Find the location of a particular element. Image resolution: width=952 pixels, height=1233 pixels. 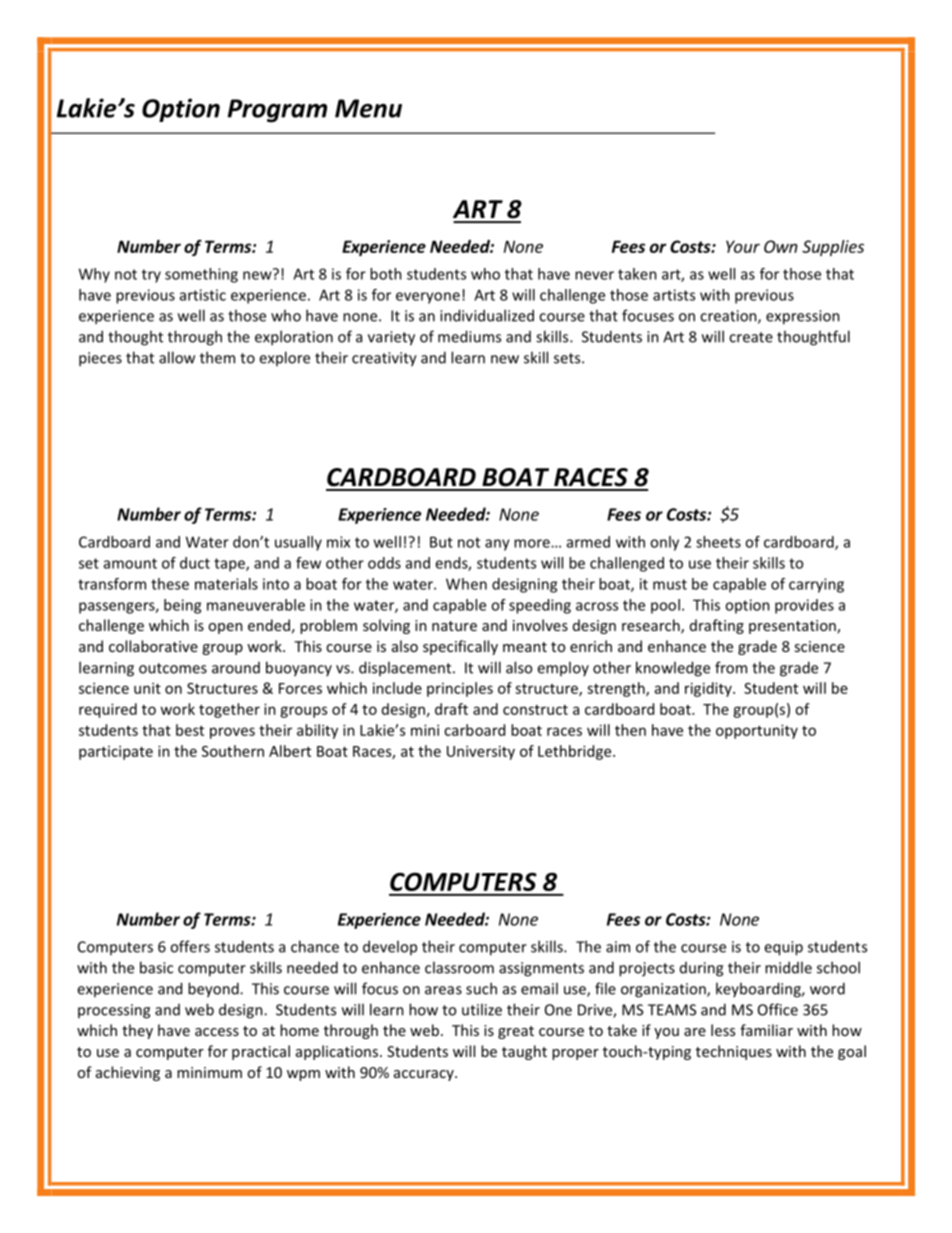

allow is located at coordinates (177, 357).
